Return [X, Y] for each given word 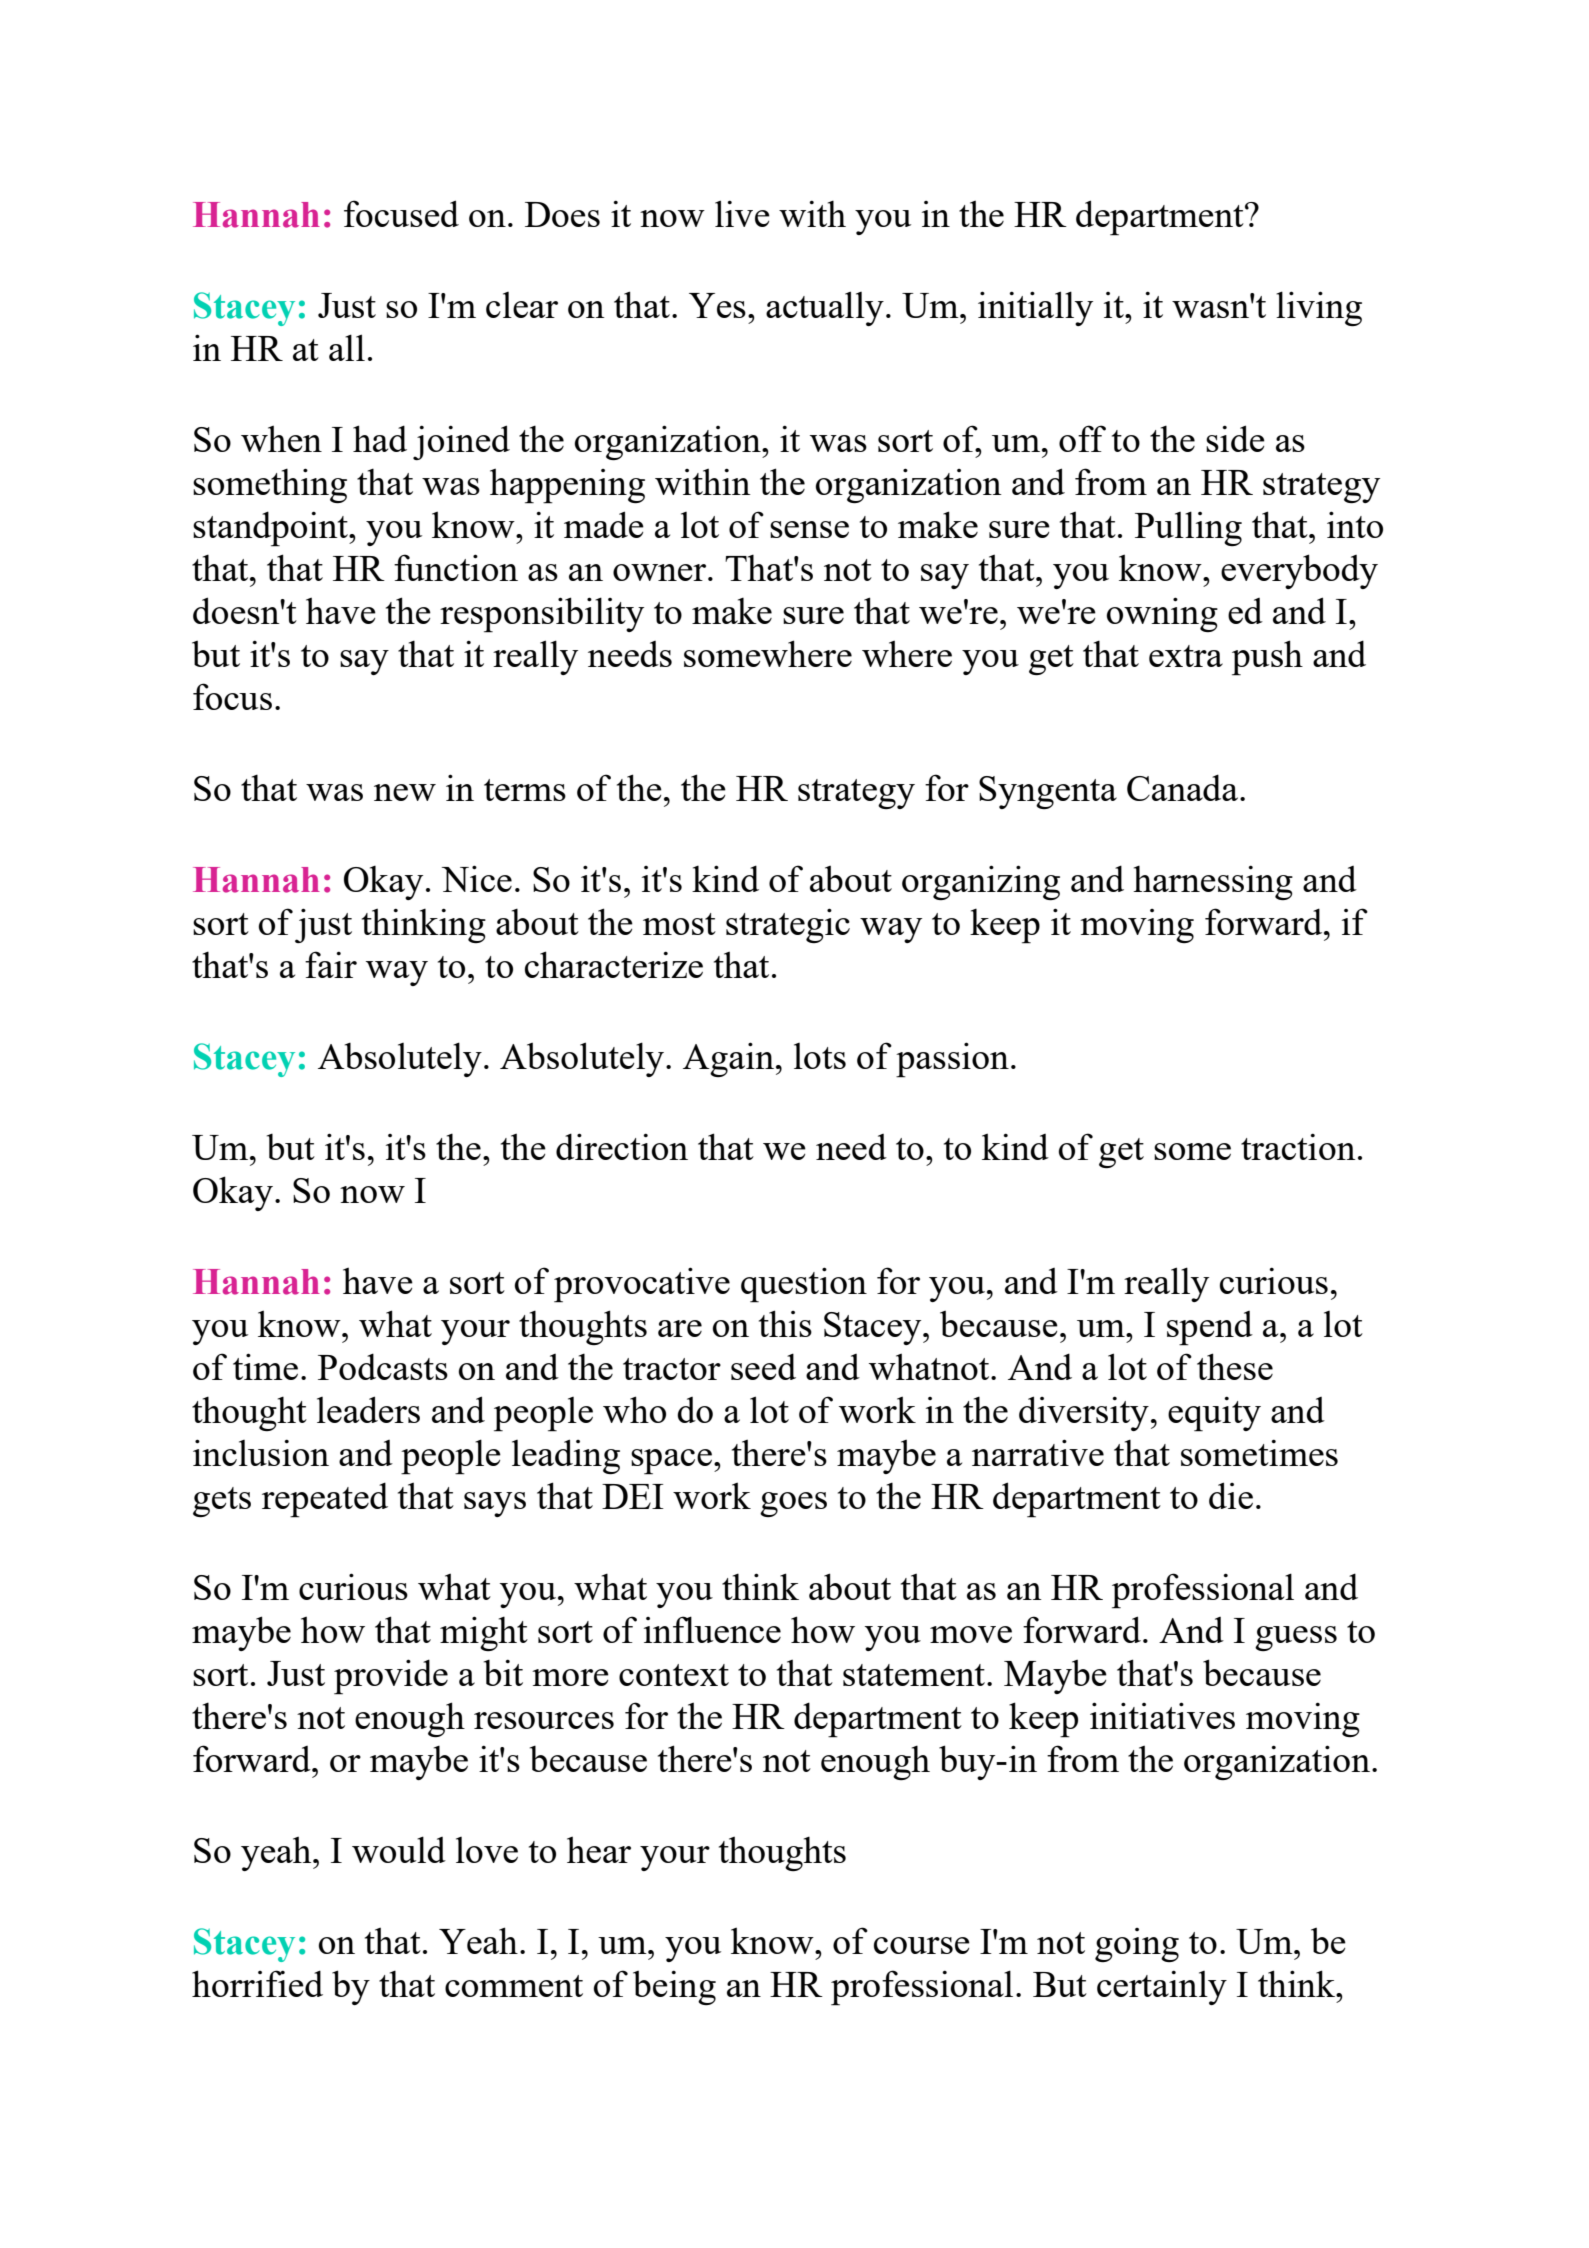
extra [1186, 656]
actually [825, 308]
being [674, 1987]
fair [331, 964]
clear [522, 305]
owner [661, 572]
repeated [325, 1500]
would [399, 1849]
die [1231, 1495]
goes [793, 1504]
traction [1298, 1146]
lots [820, 1056]
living [1319, 308]
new [405, 792]
